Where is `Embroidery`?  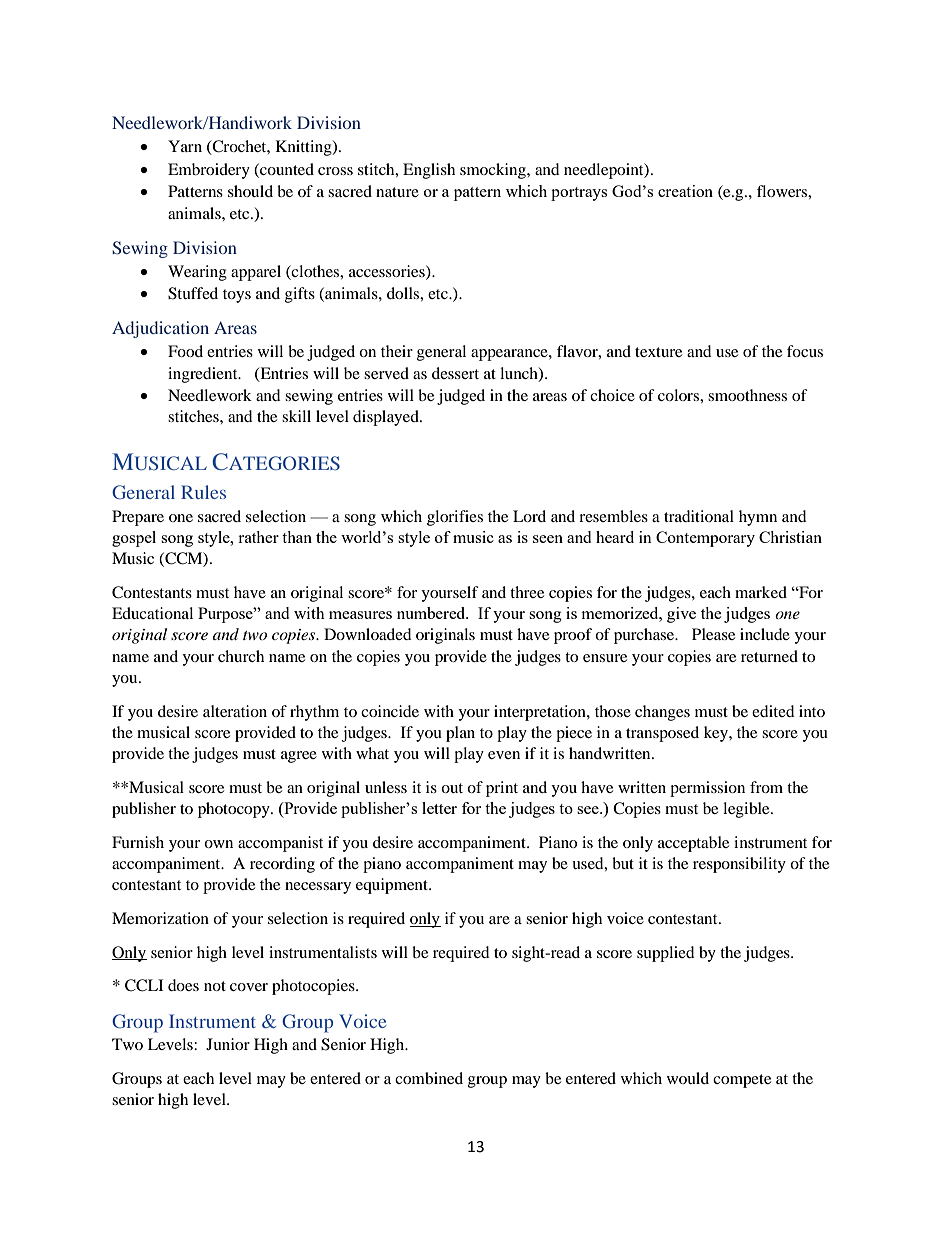
Embroidery is located at coordinates (209, 171).
